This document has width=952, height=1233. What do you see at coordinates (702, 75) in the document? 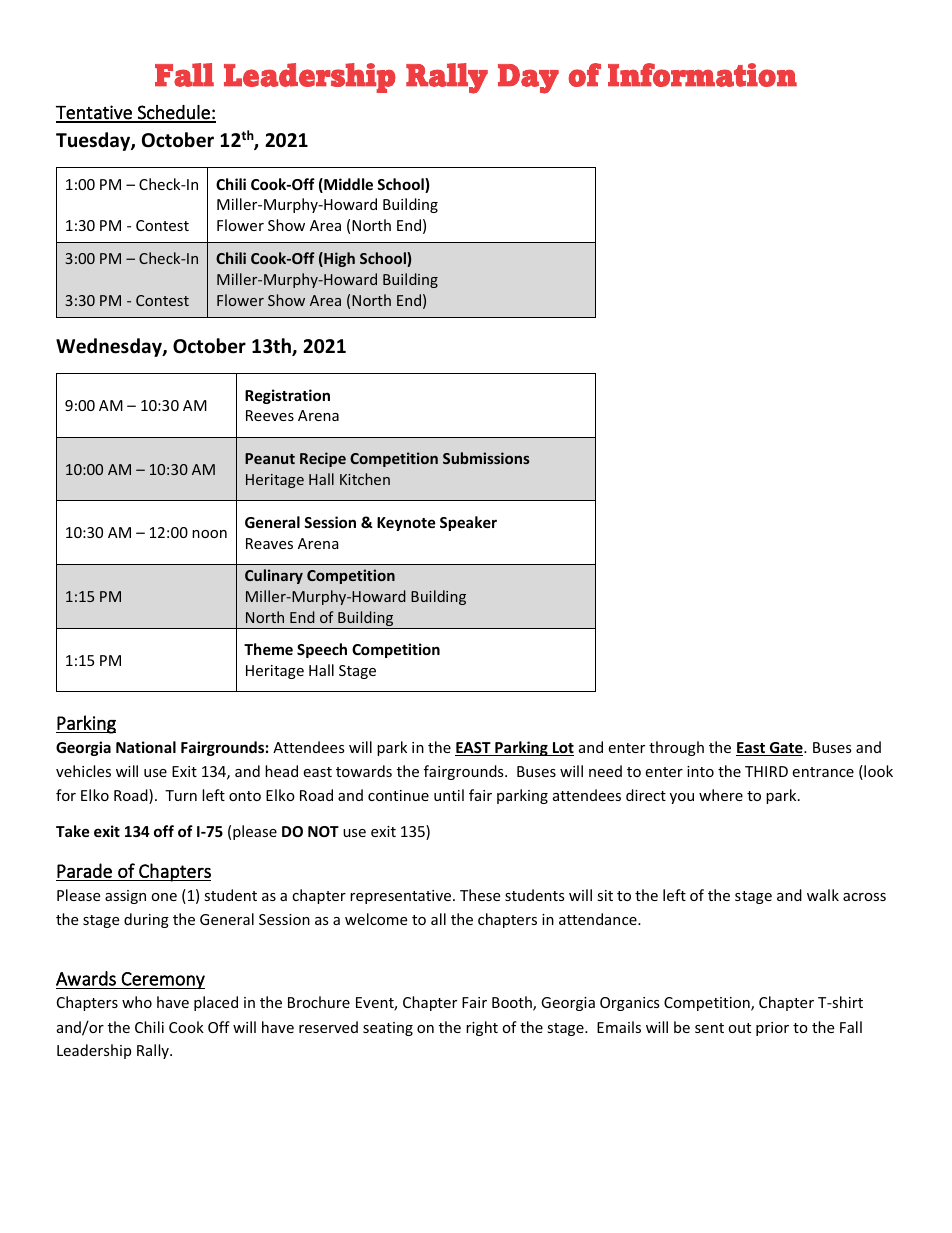
I see `Information` at bounding box center [702, 75].
